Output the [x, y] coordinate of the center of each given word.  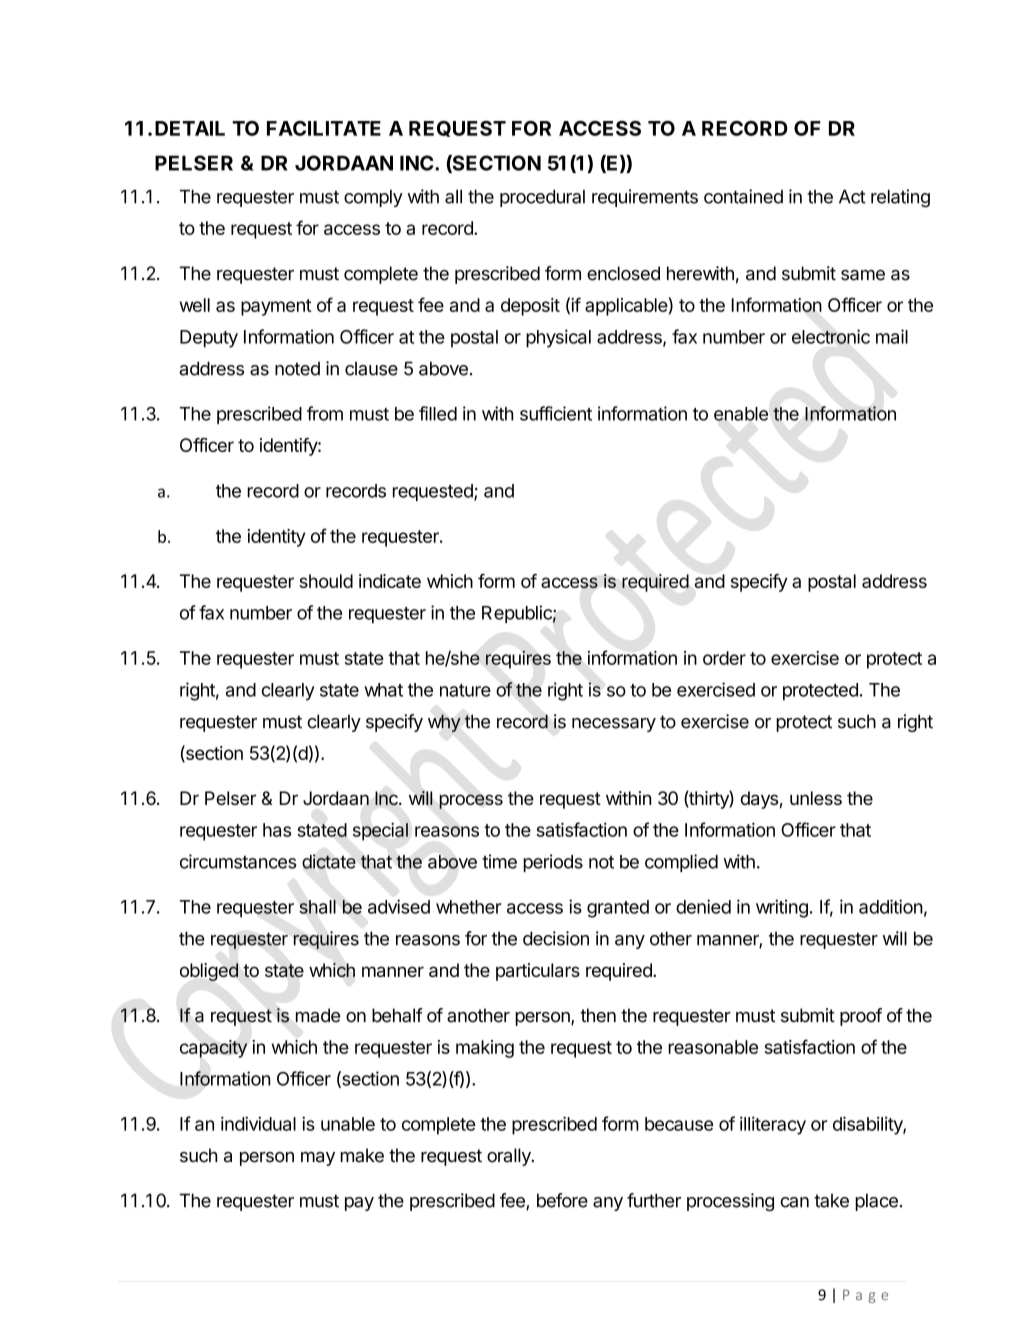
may [318, 1159]
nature [465, 690]
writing [782, 908]
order [724, 658]
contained [743, 196]
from [325, 413]
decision [556, 938]
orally [510, 1157]
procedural [542, 198]
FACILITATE [324, 128]
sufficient [556, 413]
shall [317, 907]
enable [741, 414]
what [383, 690]
